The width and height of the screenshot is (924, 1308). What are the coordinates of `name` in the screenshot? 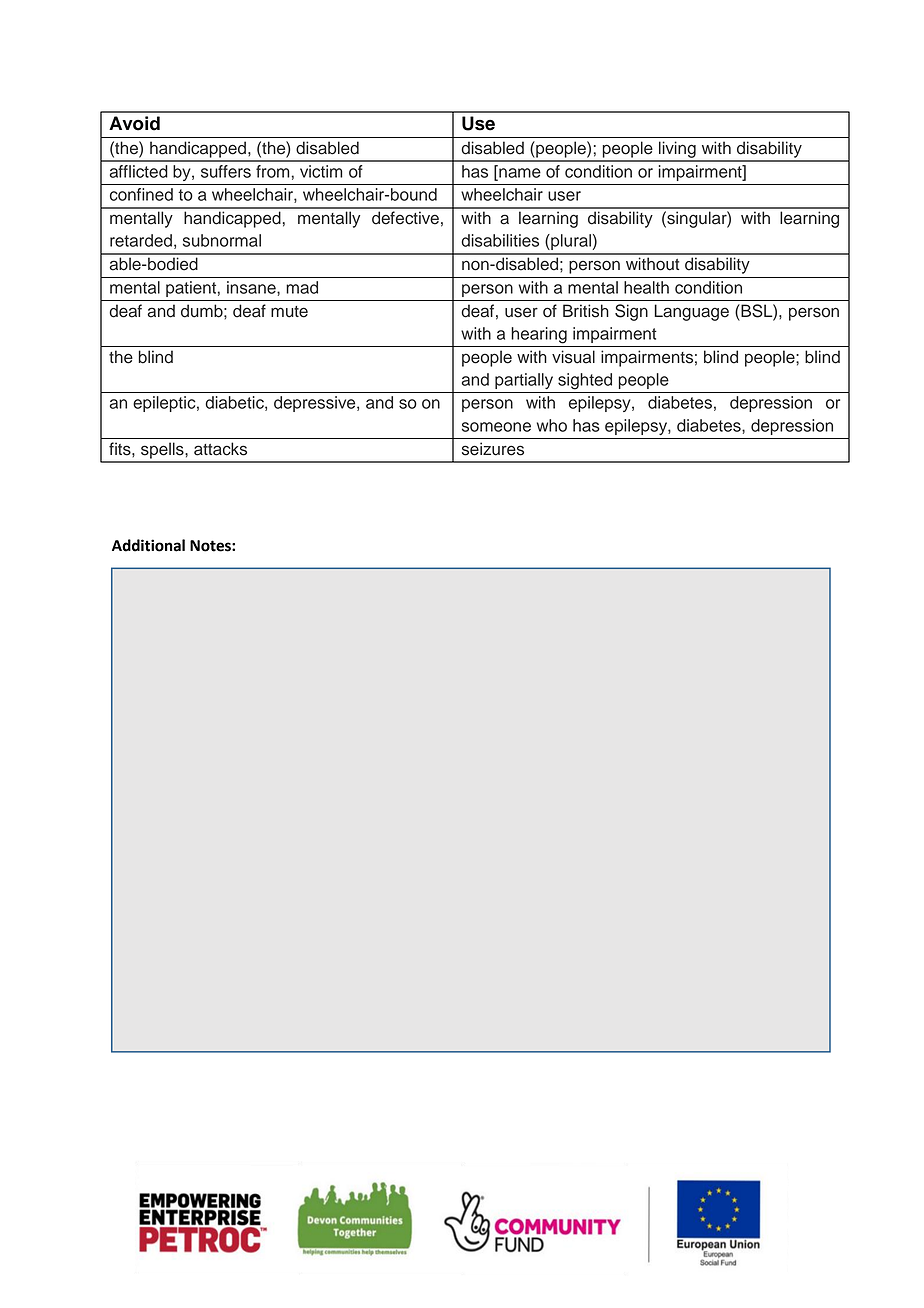 It's located at (519, 173).
